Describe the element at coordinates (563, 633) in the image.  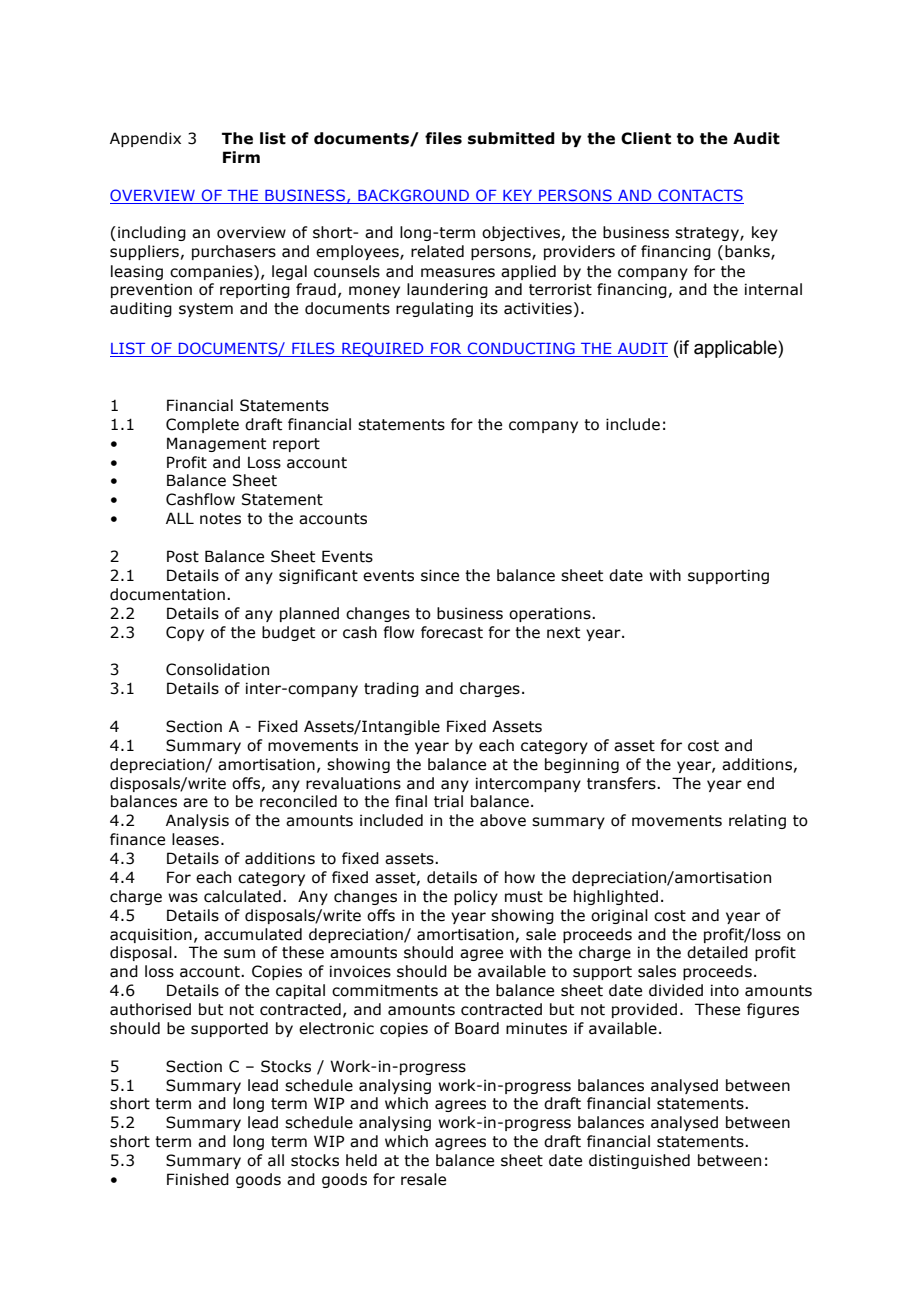
I see `next` at that location.
